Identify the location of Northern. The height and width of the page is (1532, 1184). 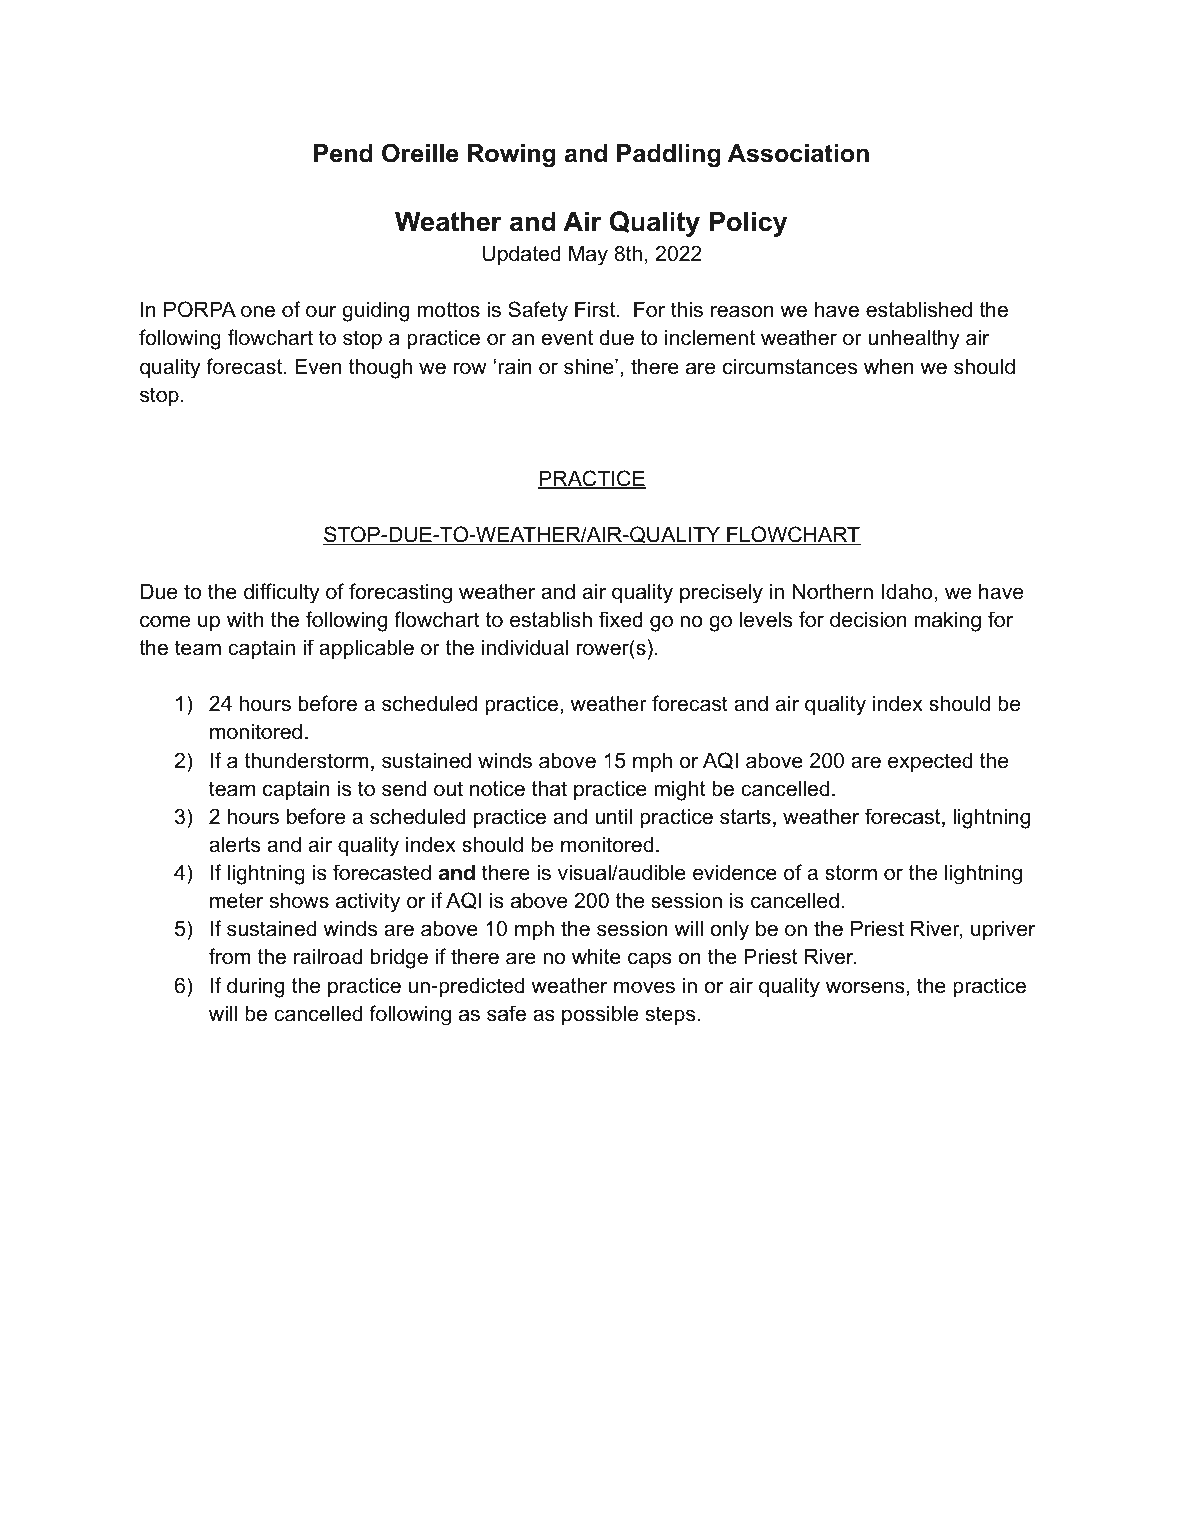
(833, 591).
